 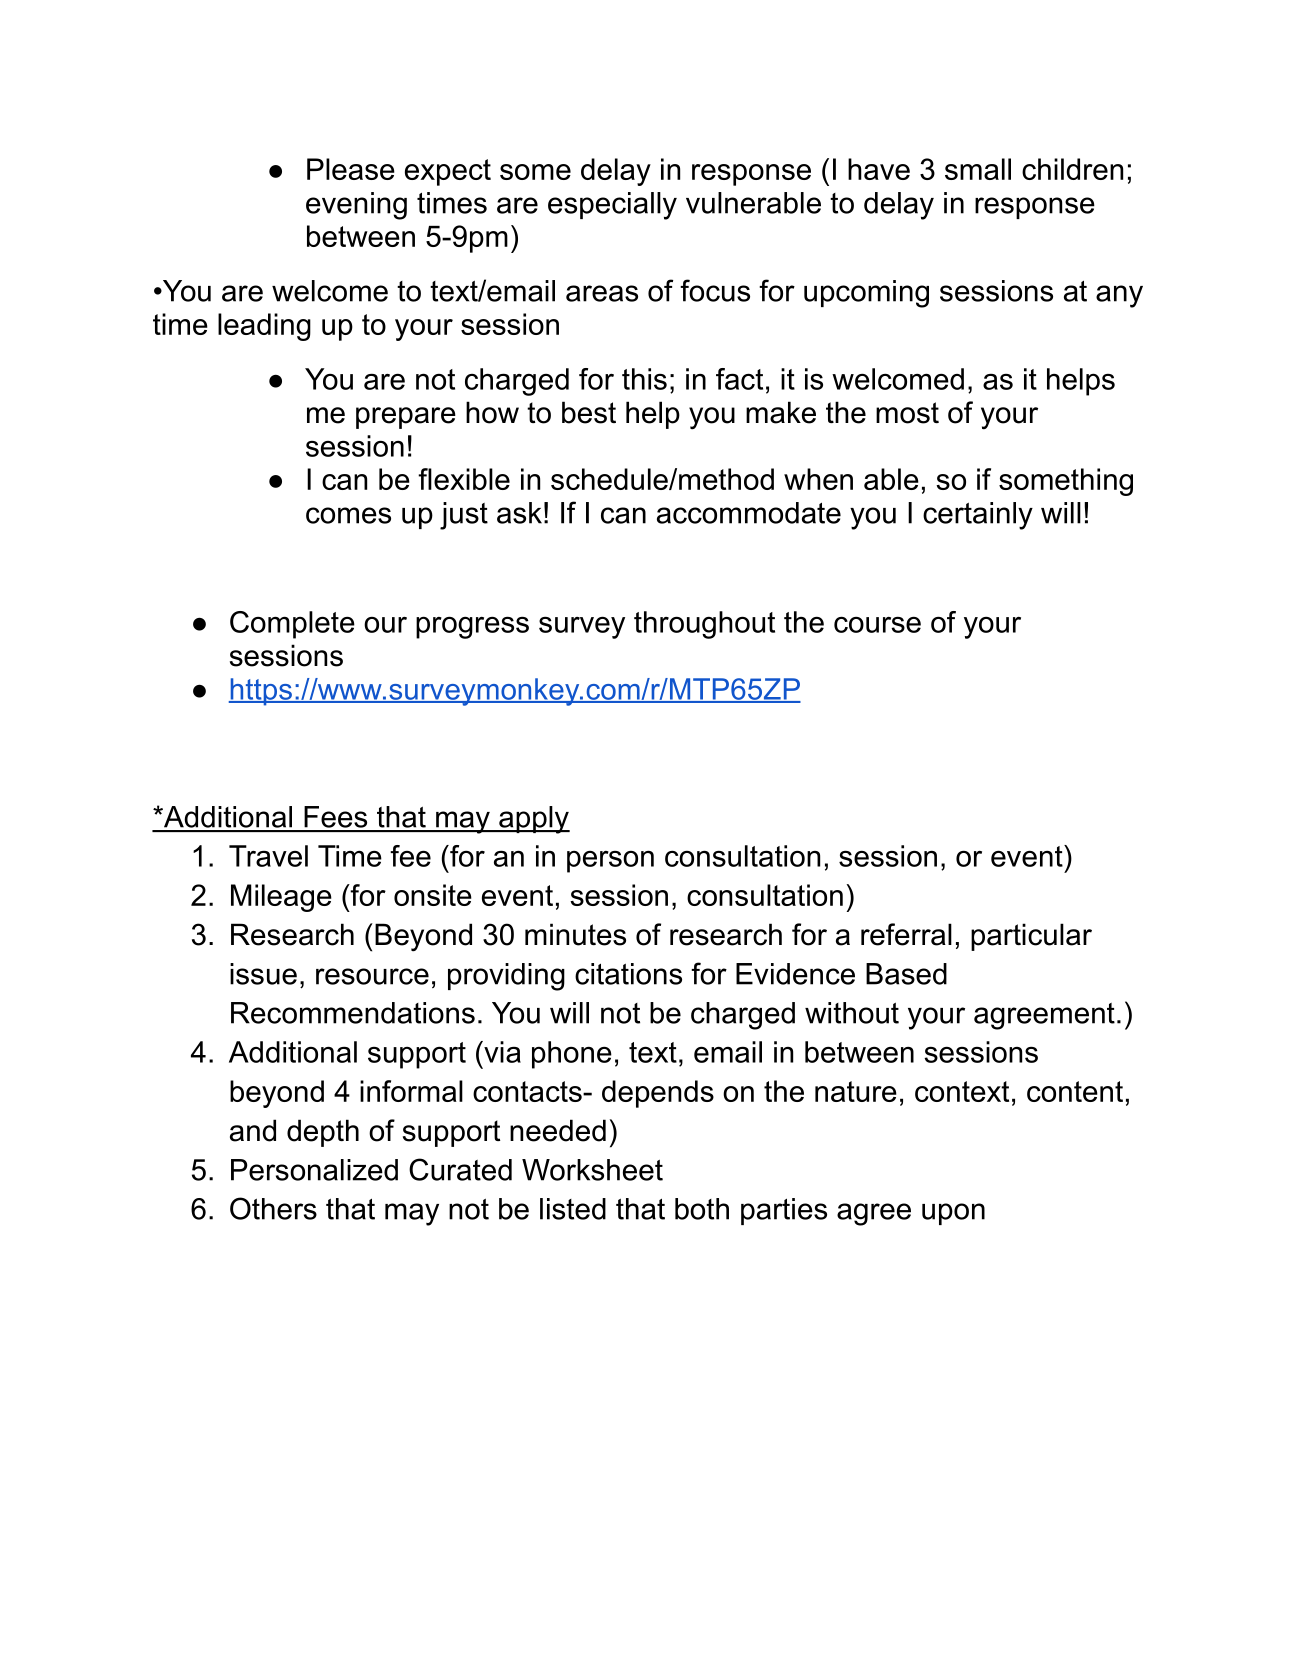 What do you see at coordinates (612, 206) in the image?
I see `especially` at bounding box center [612, 206].
